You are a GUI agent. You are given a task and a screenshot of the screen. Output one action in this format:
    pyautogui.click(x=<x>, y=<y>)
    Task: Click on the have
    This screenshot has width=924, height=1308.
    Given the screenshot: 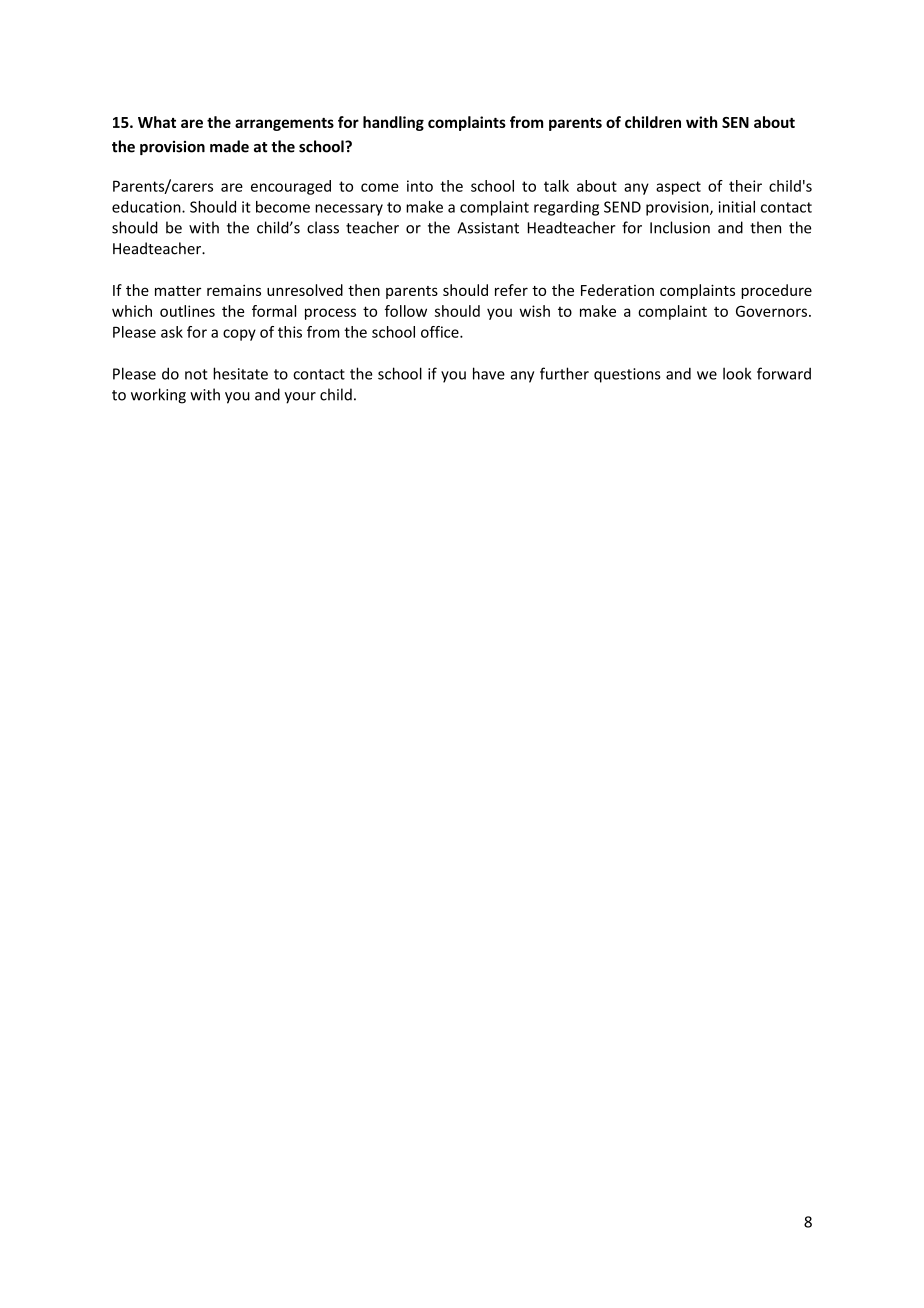 What is the action you would take?
    pyautogui.click(x=489, y=373)
